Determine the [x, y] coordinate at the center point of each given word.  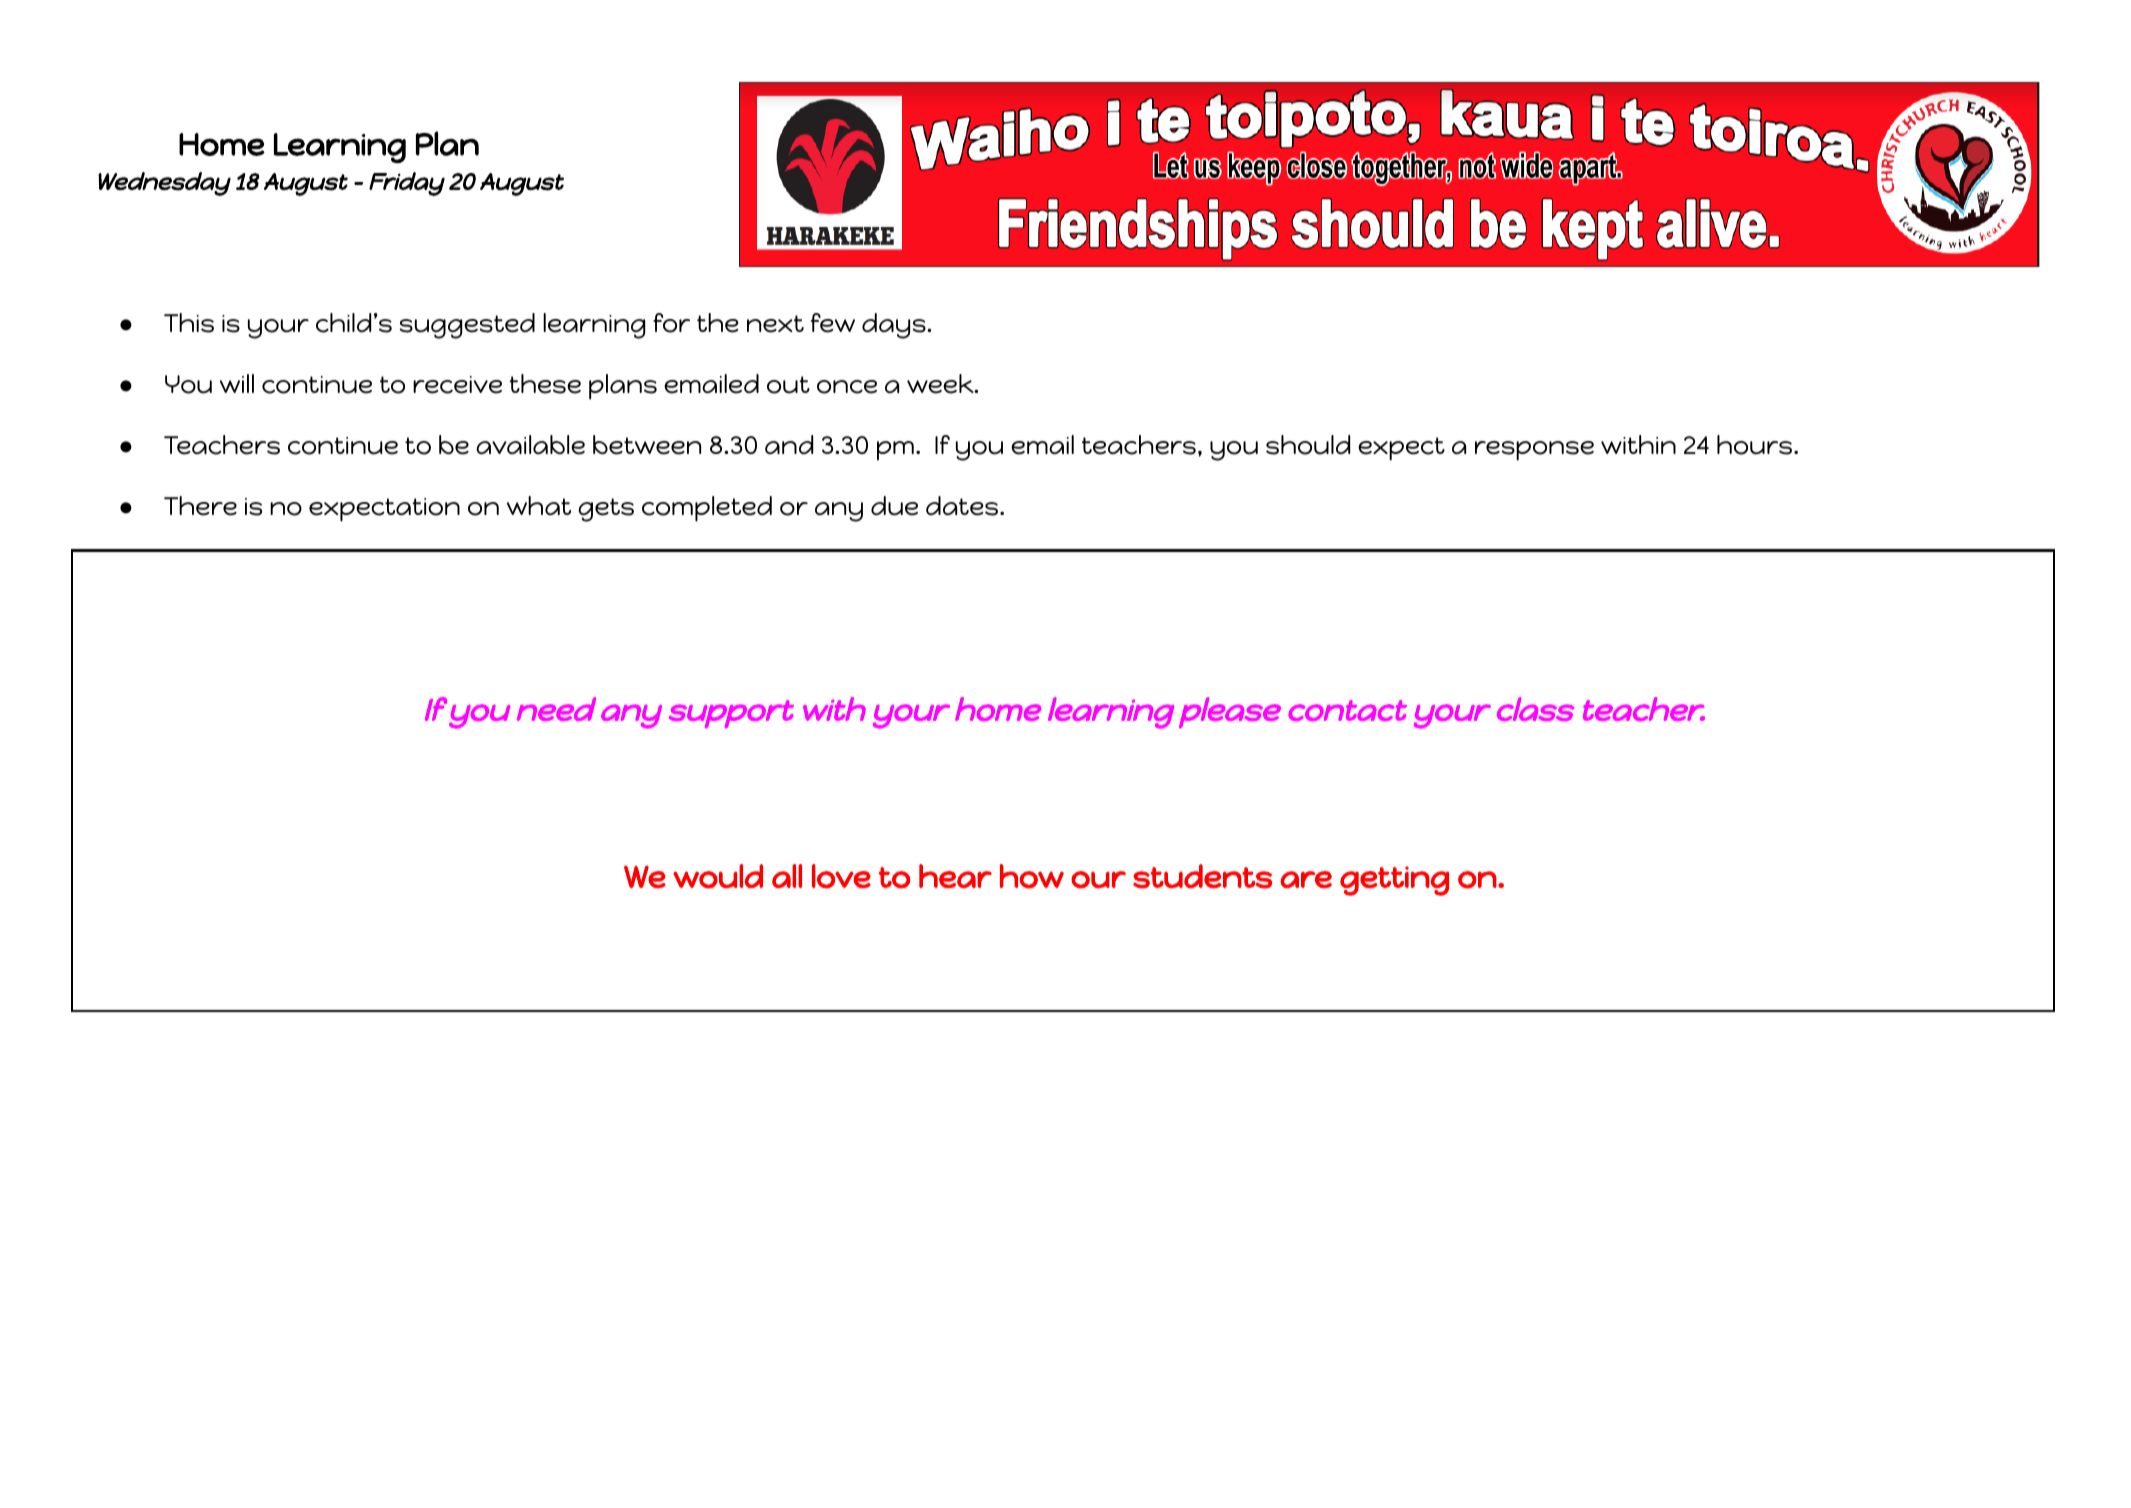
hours [1756, 445]
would [718, 876]
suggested [467, 326]
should [1308, 445]
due [894, 506]
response [1534, 451]
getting [1394, 881]
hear [955, 876]
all [787, 876]
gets [606, 510]
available [530, 445]
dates [962, 506]
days [895, 326]
